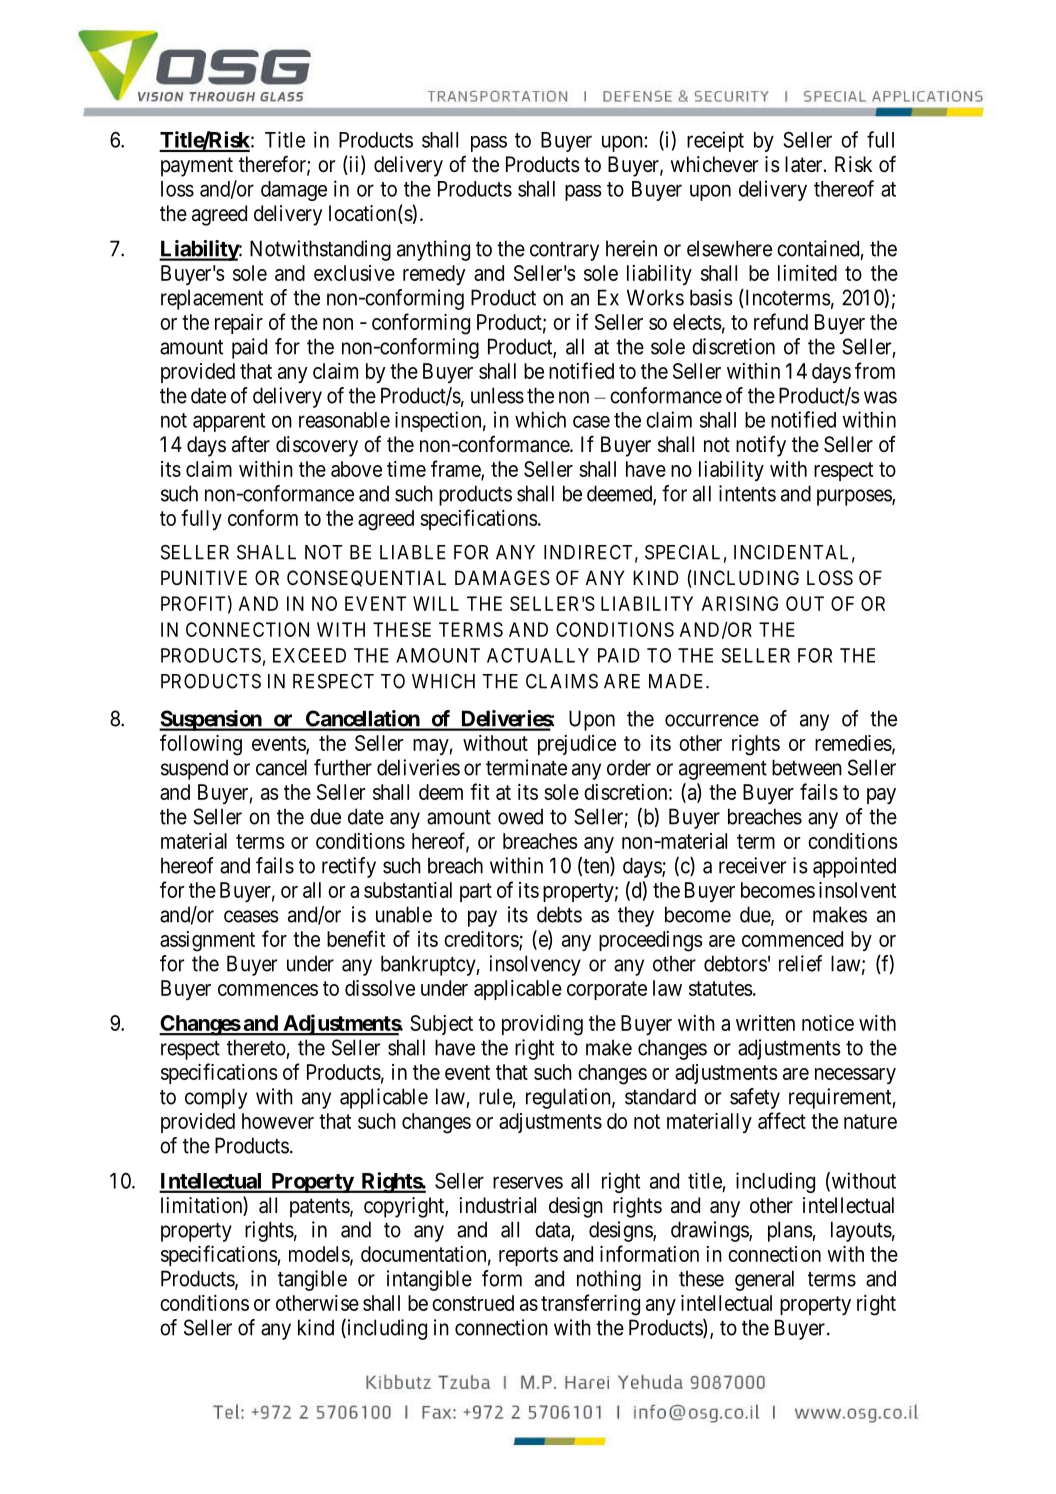 The image size is (1056, 1494). I want to click on however, so click(278, 1121).
